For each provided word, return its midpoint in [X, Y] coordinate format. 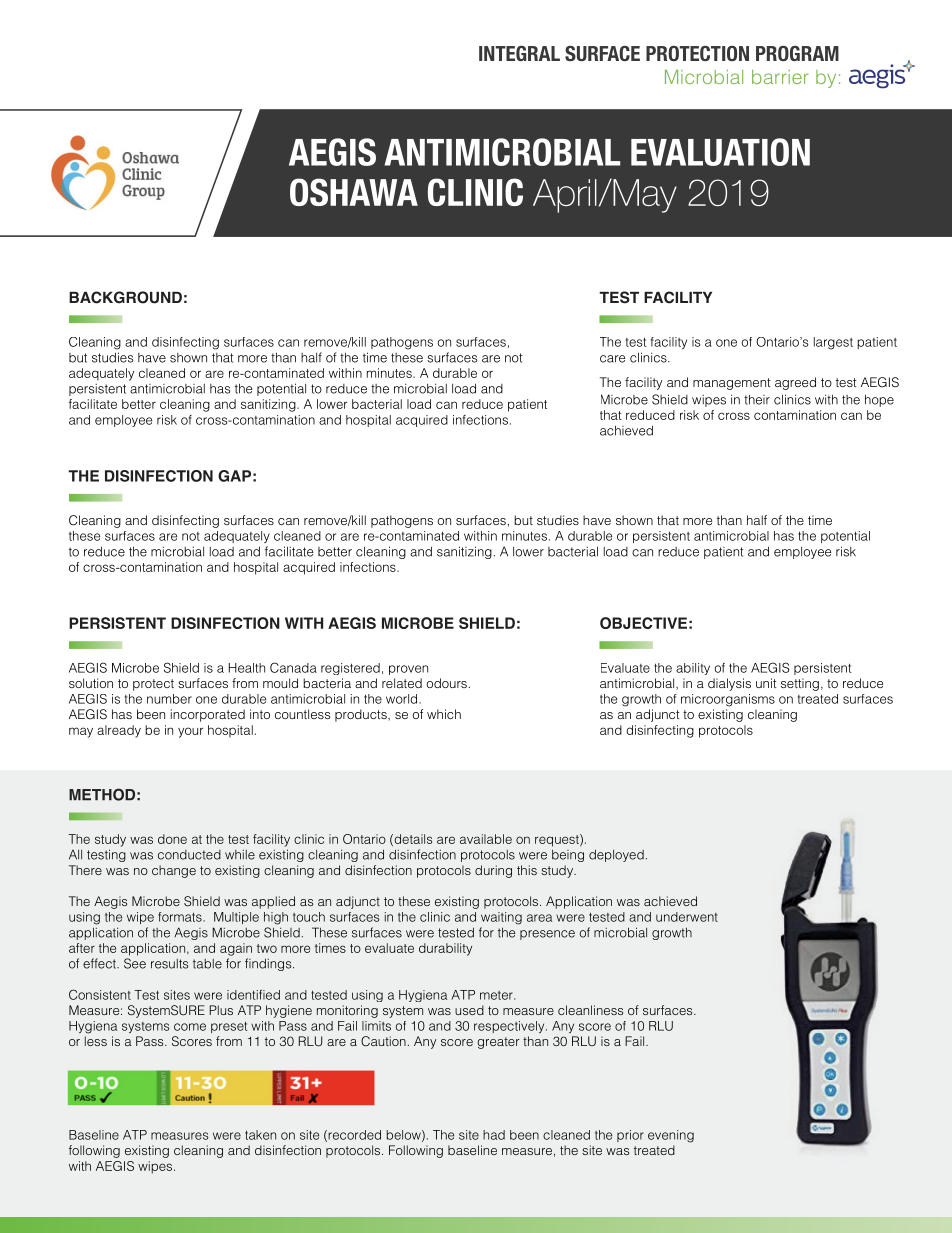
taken [260, 1135]
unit [766, 683]
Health [247, 668]
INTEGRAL [519, 53]
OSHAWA [354, 192]
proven [408, 670]
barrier [780, 77]
